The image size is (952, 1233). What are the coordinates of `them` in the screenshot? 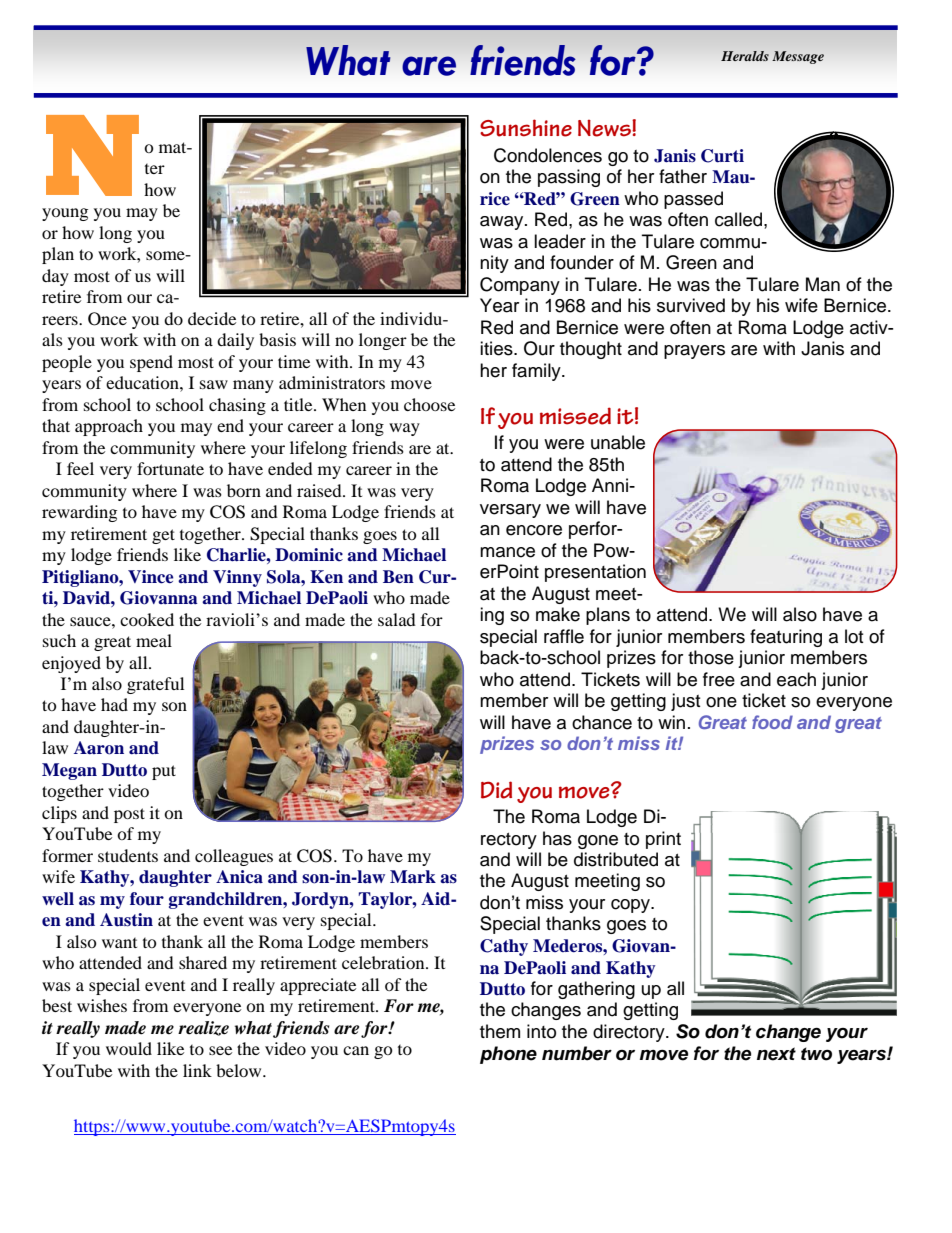 It's located at (500, 1031).
